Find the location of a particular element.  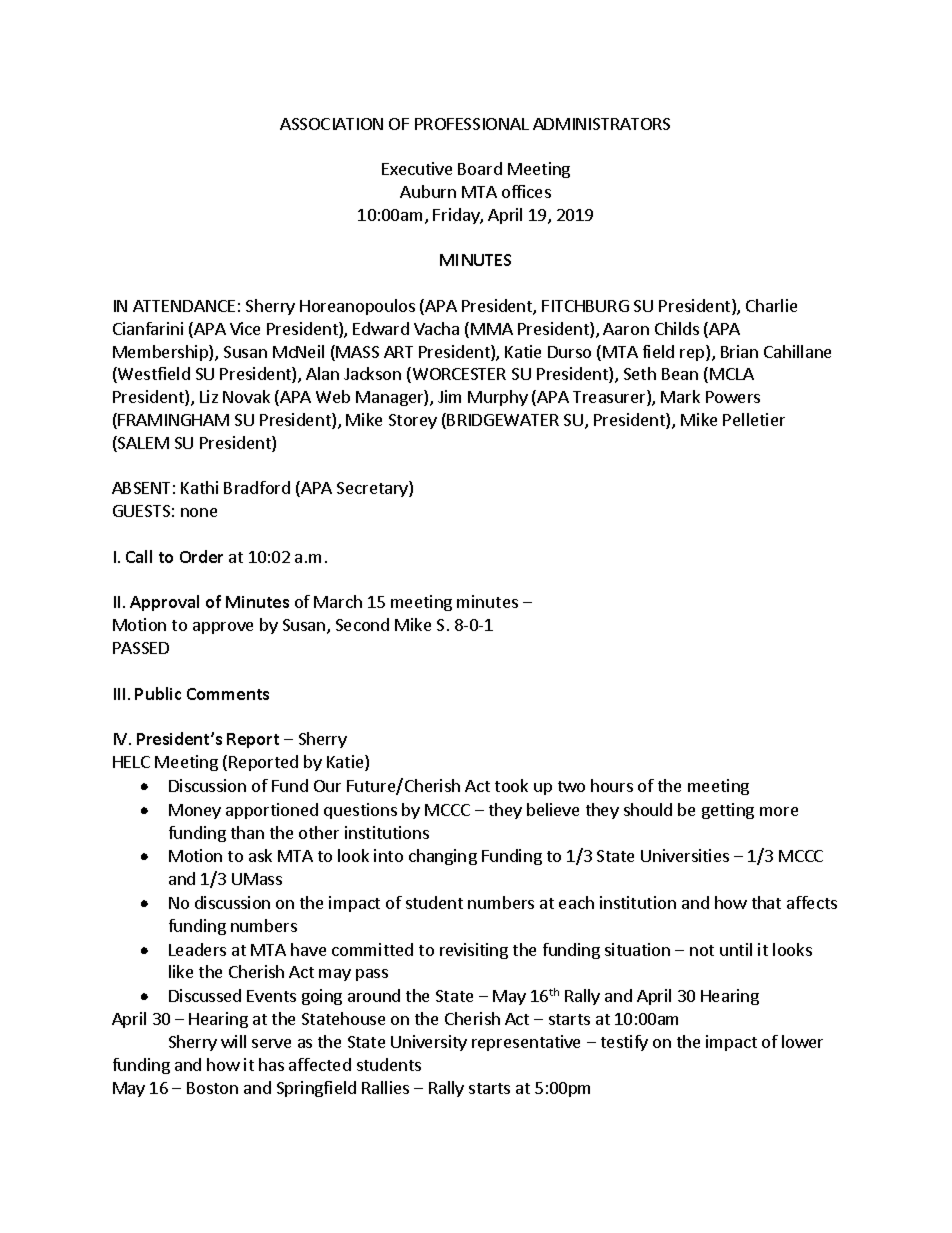

University is located at coordinates (429, 1043).
